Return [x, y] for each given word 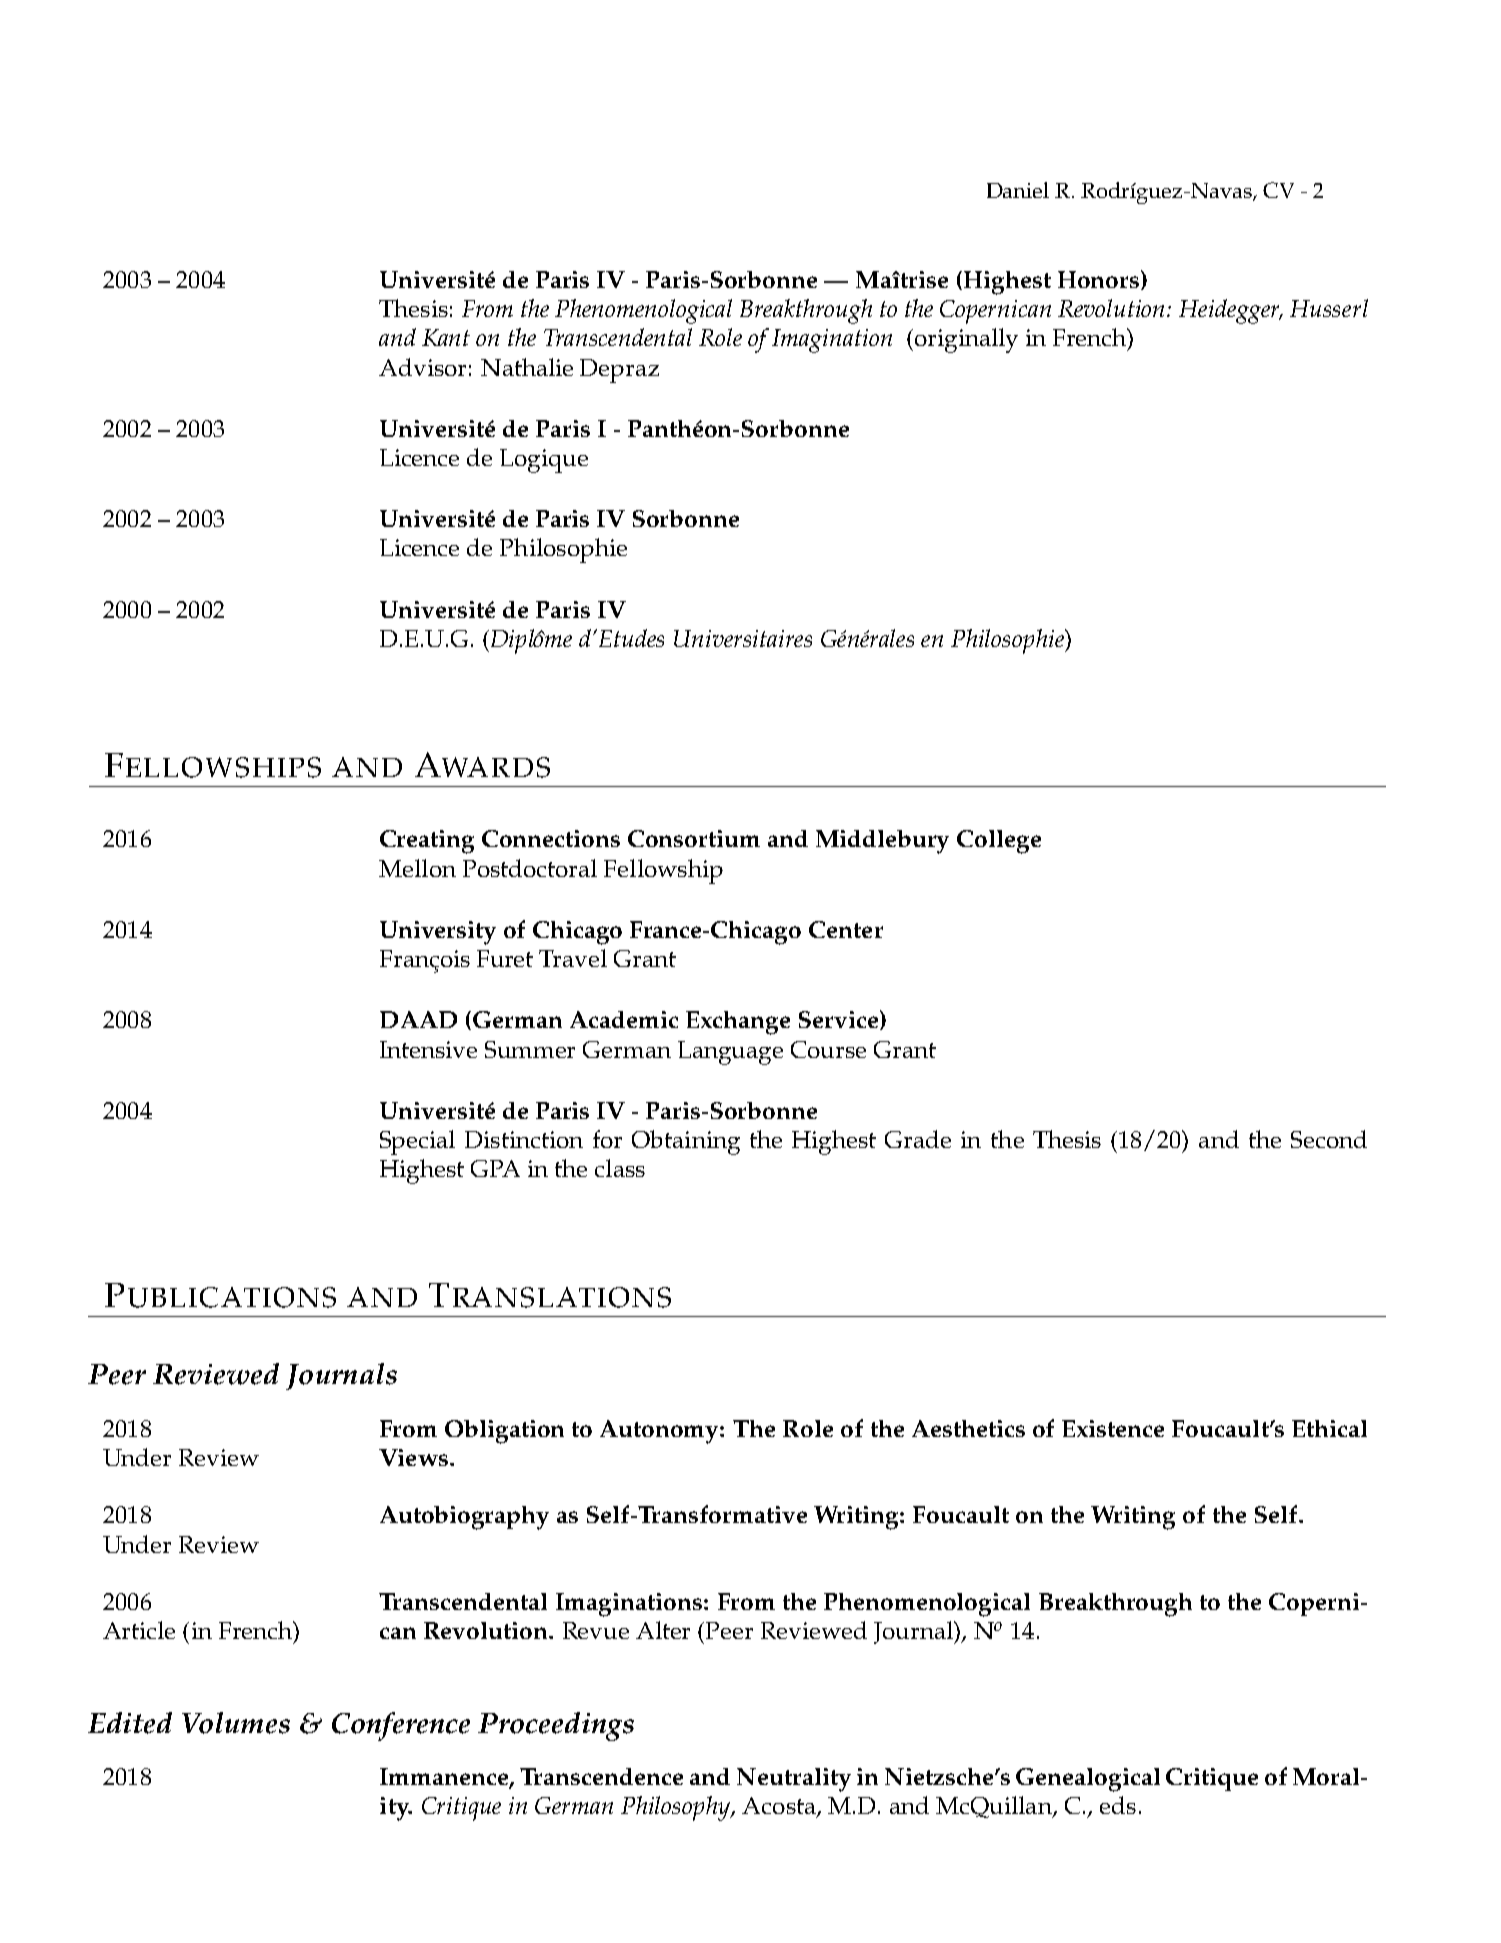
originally [965, 340]
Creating [427, 842]
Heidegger [1231, 311]
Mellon [417, 868]
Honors [1100, 280]
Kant [446, 337]
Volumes [236, 1723]
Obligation [504, 1432]
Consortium [694, 838]
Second [1329, 1139]
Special [417, 1142]
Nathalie [527, 367]
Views [413, 1457]
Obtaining [686, 1142]
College [999, 842]
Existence [1113, 1428]
